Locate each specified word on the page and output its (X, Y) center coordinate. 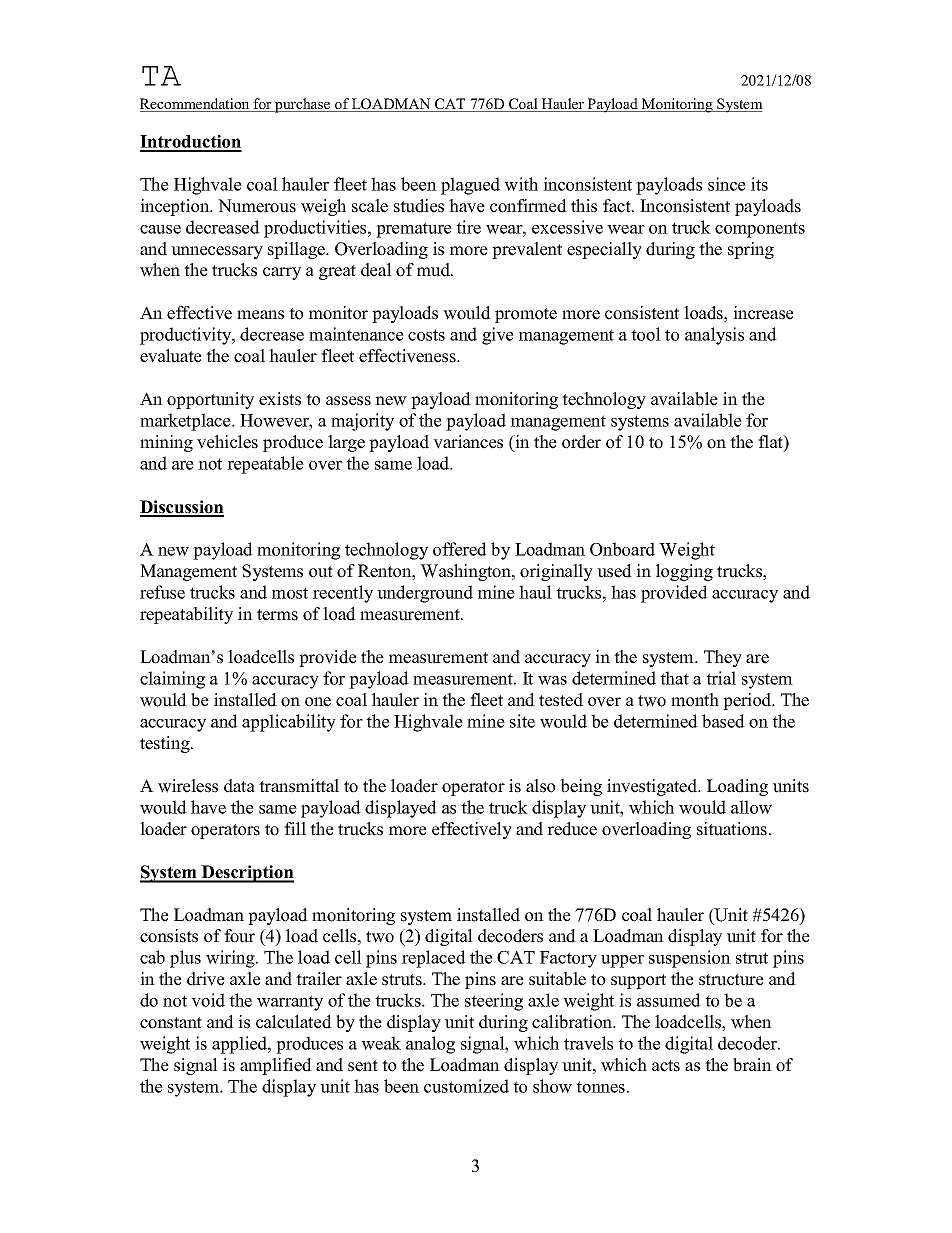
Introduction (191, 143)
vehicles (227, 442)
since (727, 184)
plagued (470, 186)
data (239, 786)
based (723, 721)
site (522, 721)
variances (468, 442)
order (581, 442)
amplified (276, 1066)
